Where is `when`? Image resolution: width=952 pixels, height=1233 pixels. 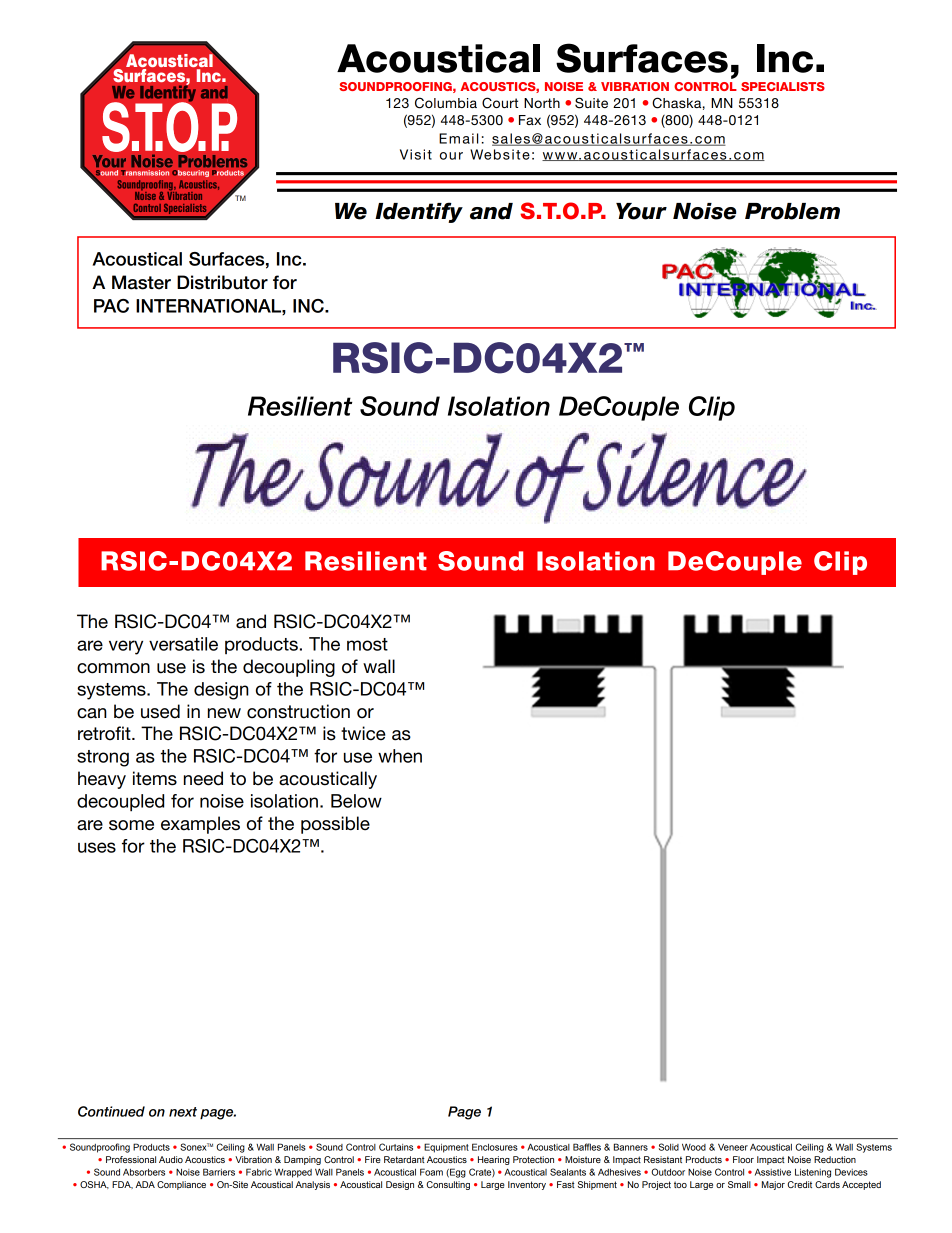 when is located at coordinates (400, 756).
